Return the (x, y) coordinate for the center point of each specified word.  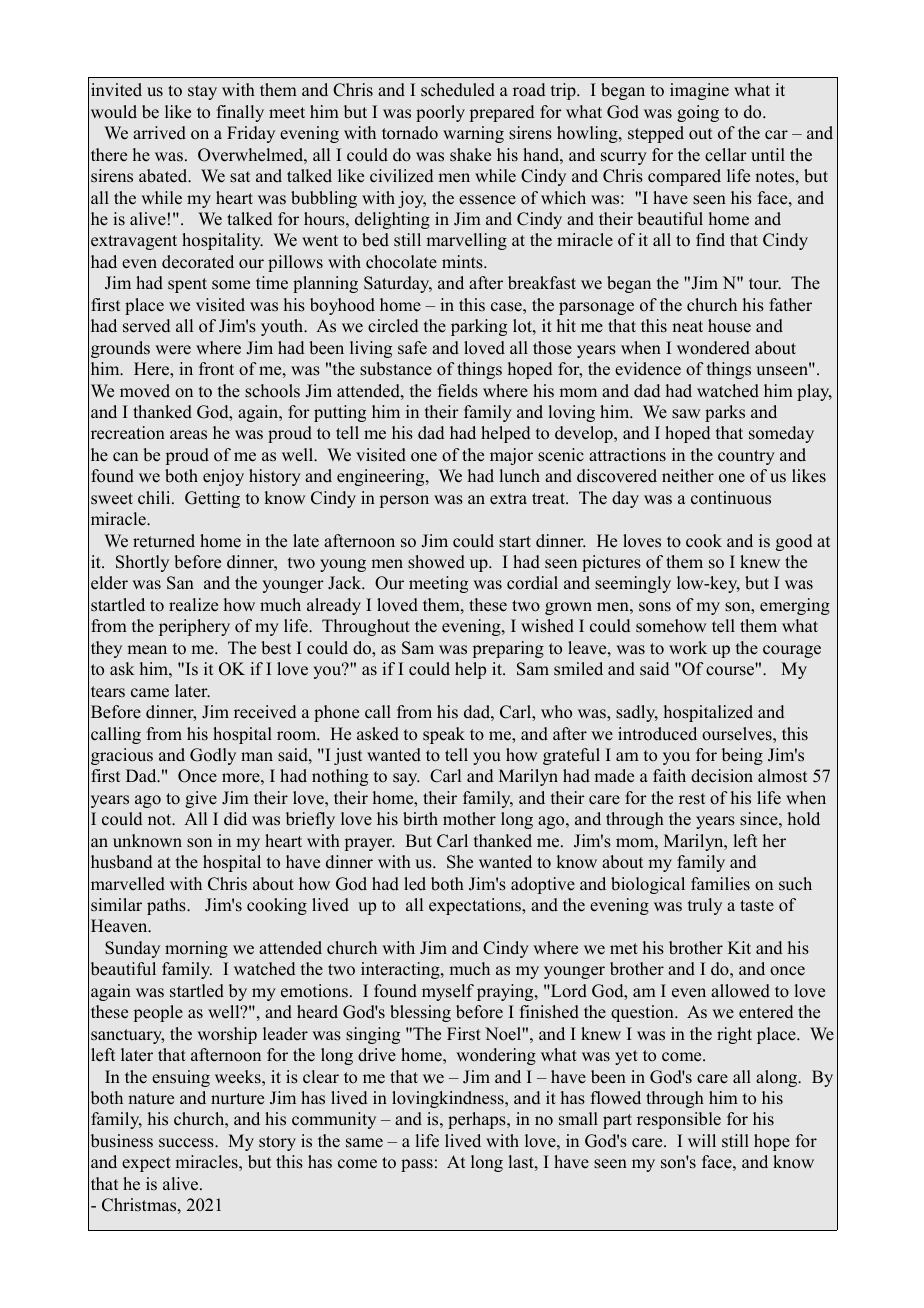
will (702, 1140)
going (698, 113)
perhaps (478, 1120)
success (187, 1143)
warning (473, 134)
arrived (159, 133)
